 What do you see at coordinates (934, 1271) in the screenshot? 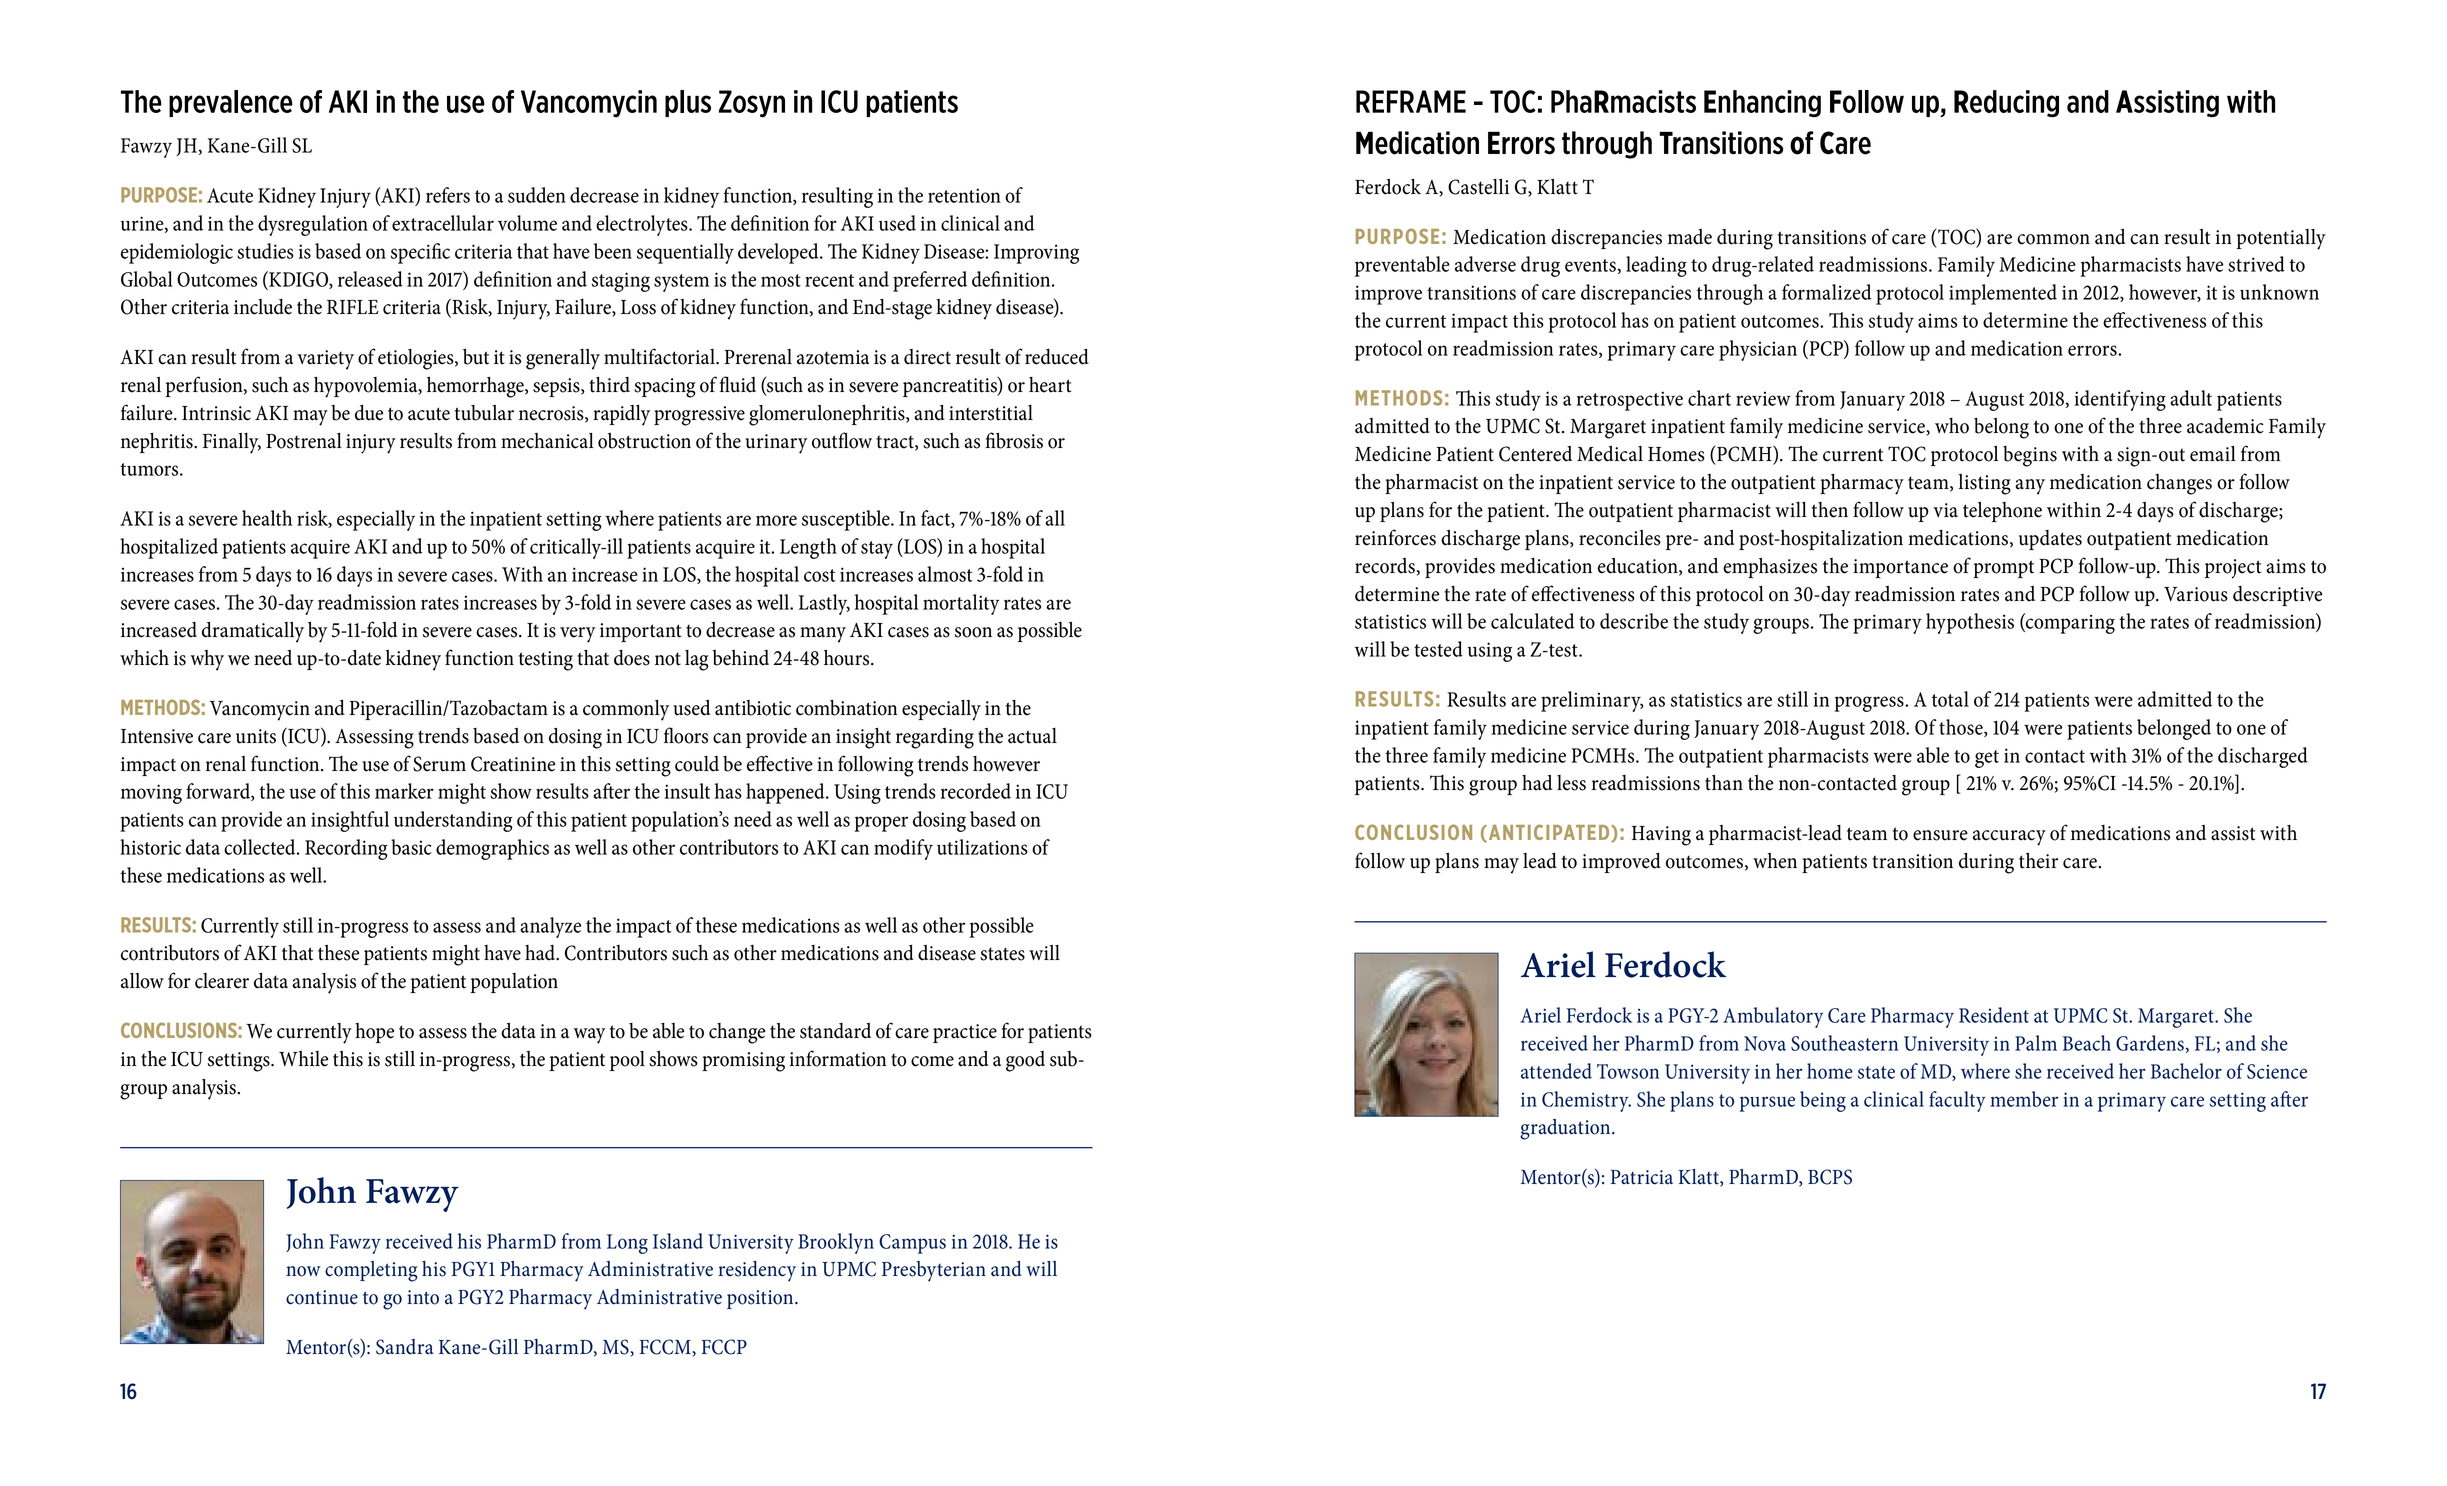
I see `Presbyterian` at bounding box center [934, 1271].
